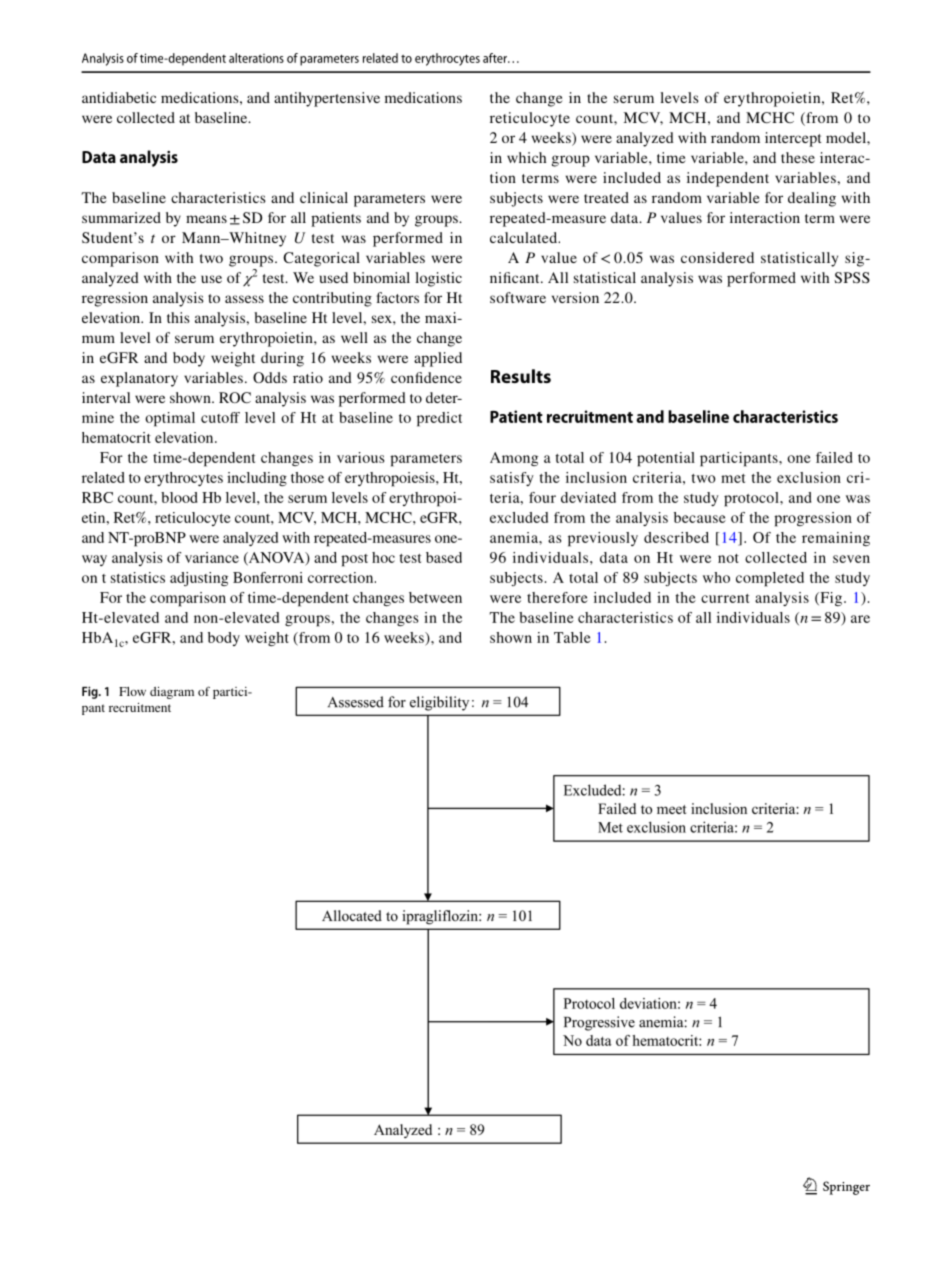 This screenshot has width=952, height=1265. What do you see at coordinates (521, 376) in the screenshot?
I see `Results` at bounding box center [521, 376].
